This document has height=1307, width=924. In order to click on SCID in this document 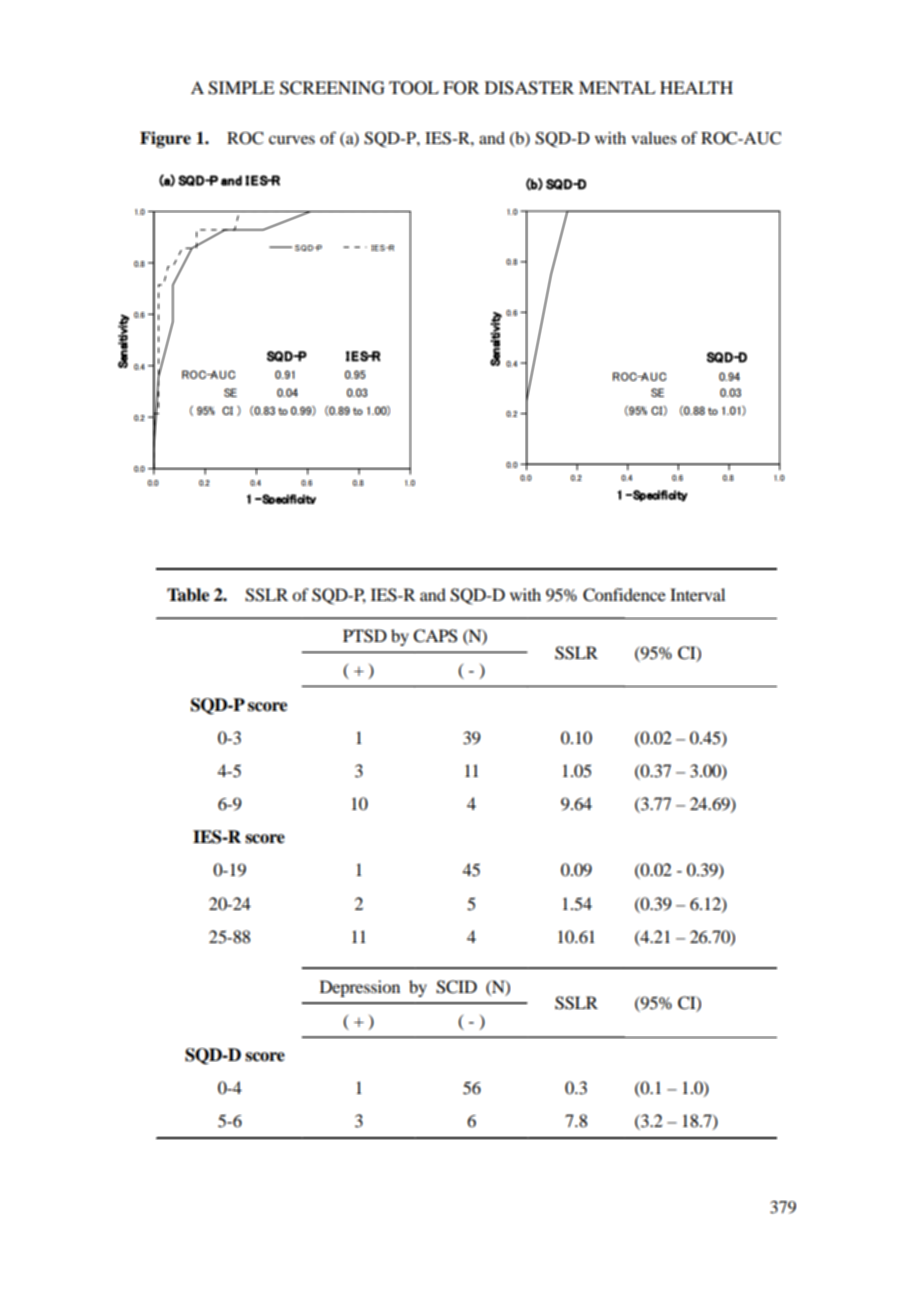, I will do `click(456, 987)`.
